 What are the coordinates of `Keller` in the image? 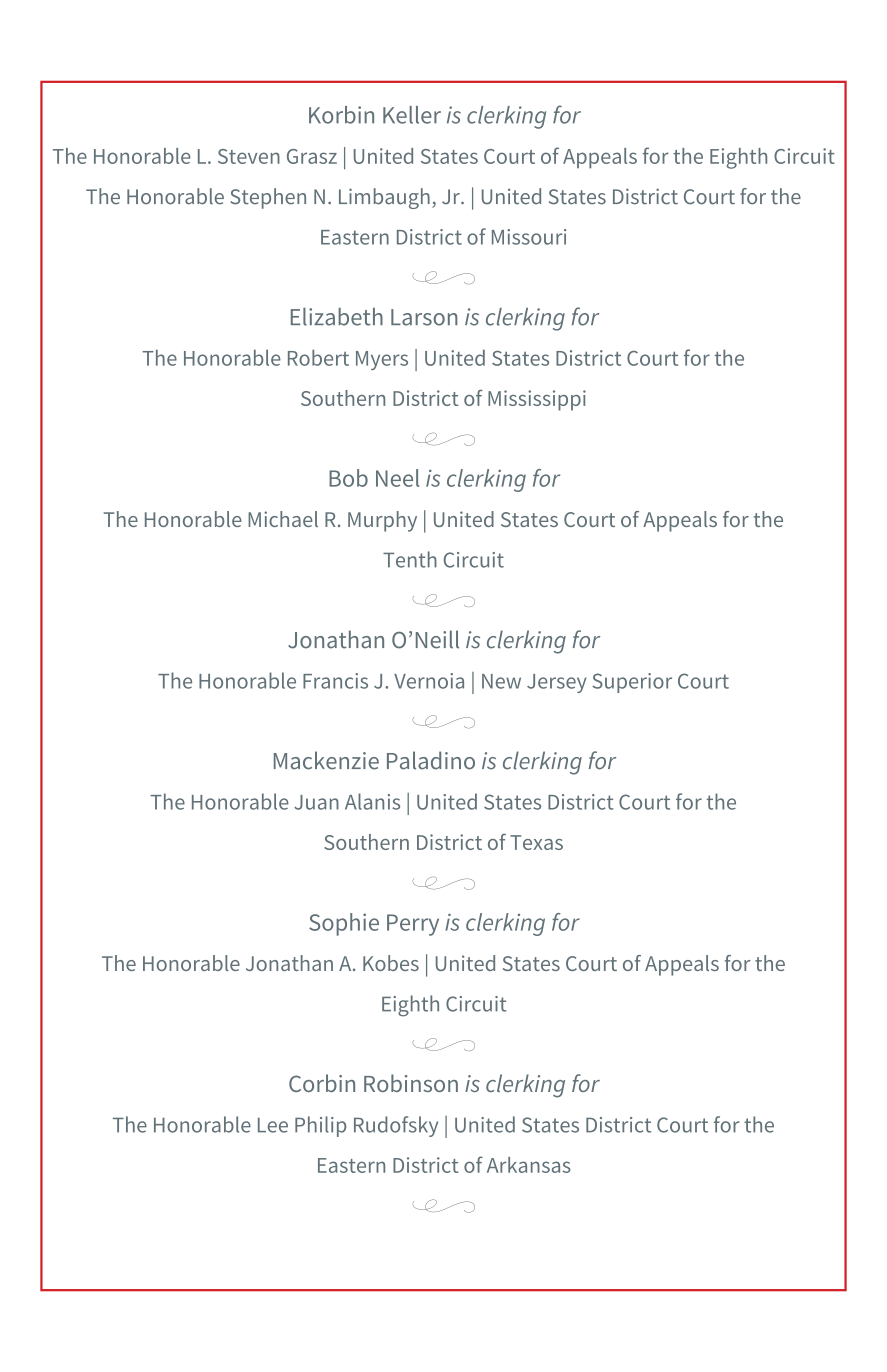 It's located at (412, 115).
